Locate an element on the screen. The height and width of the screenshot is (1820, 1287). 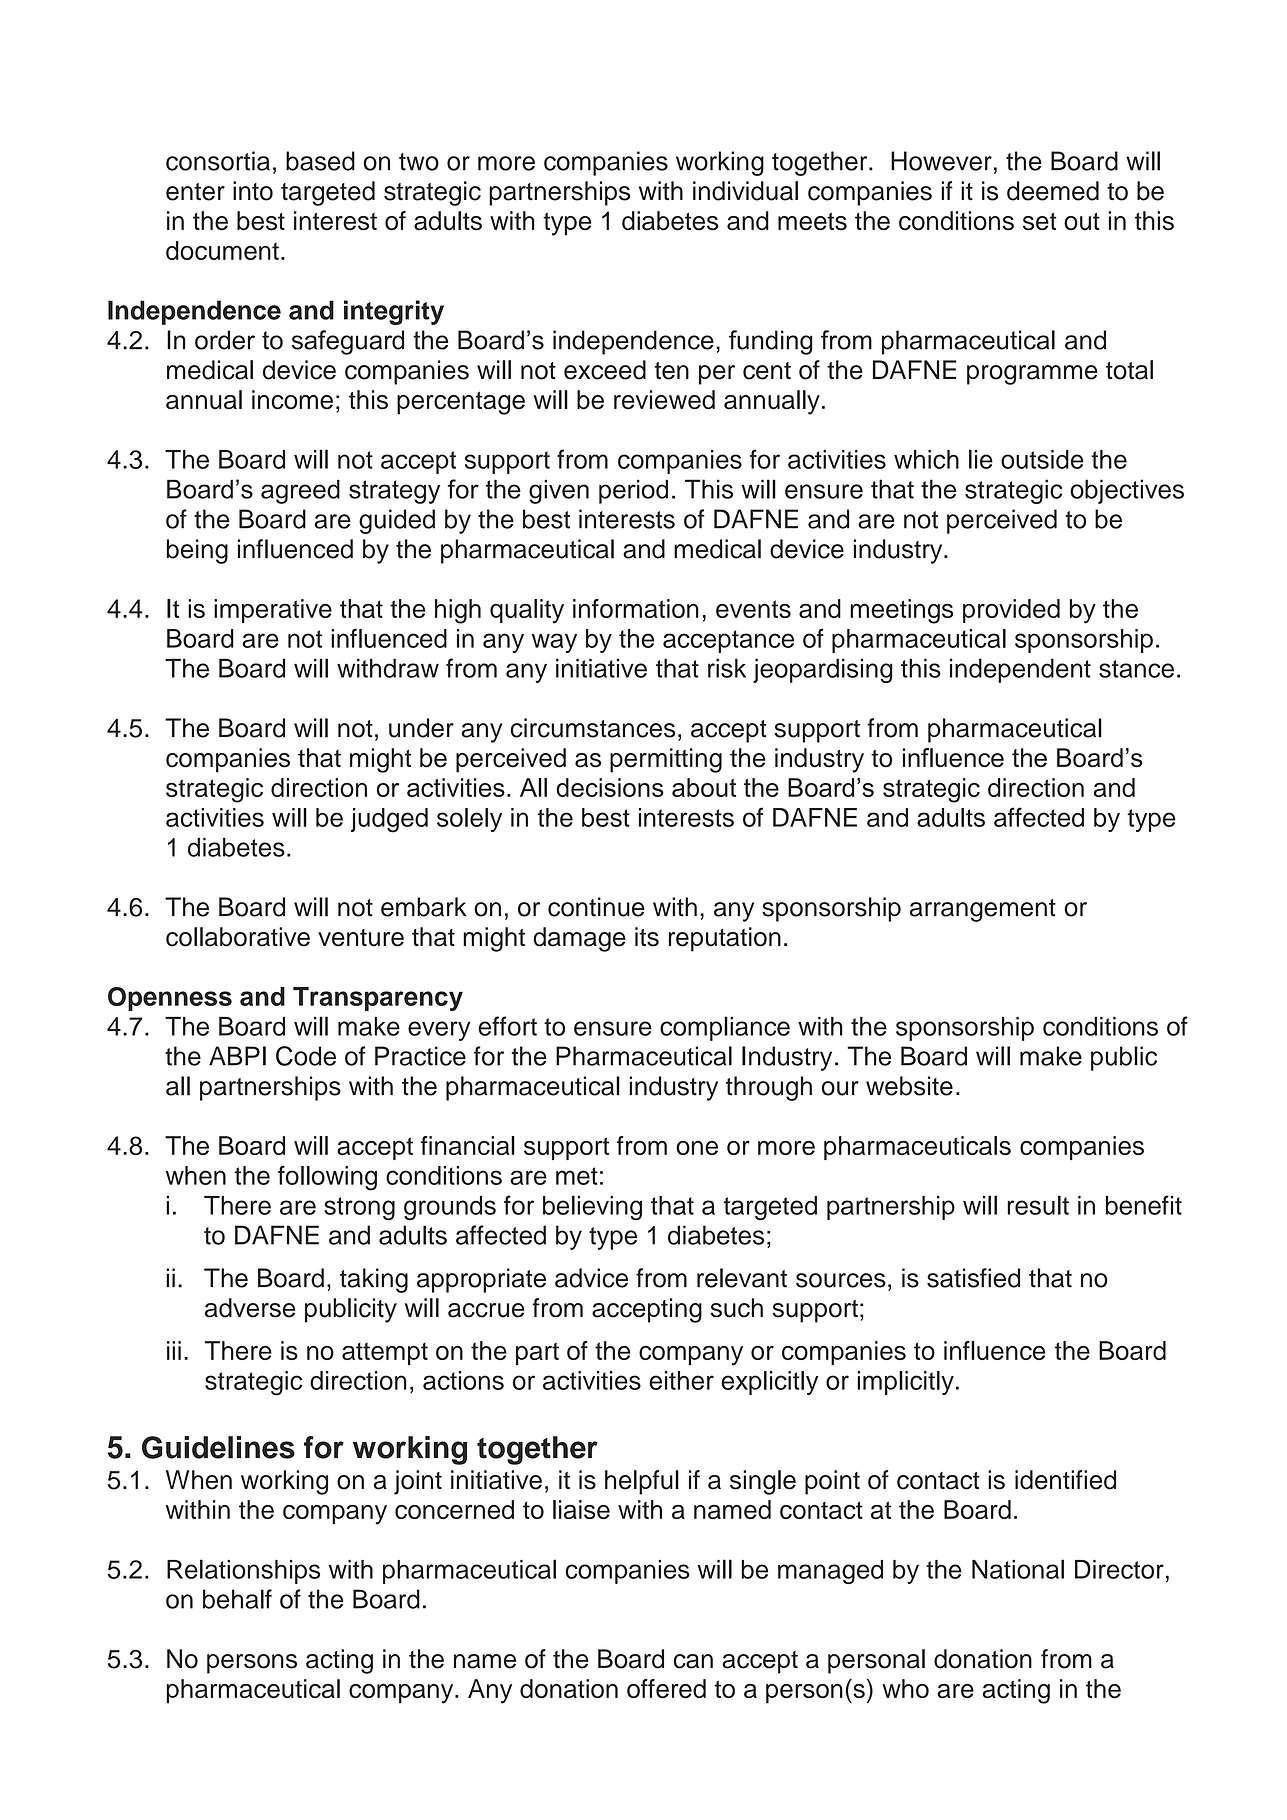
set is located at coordinates (1040, 222).
